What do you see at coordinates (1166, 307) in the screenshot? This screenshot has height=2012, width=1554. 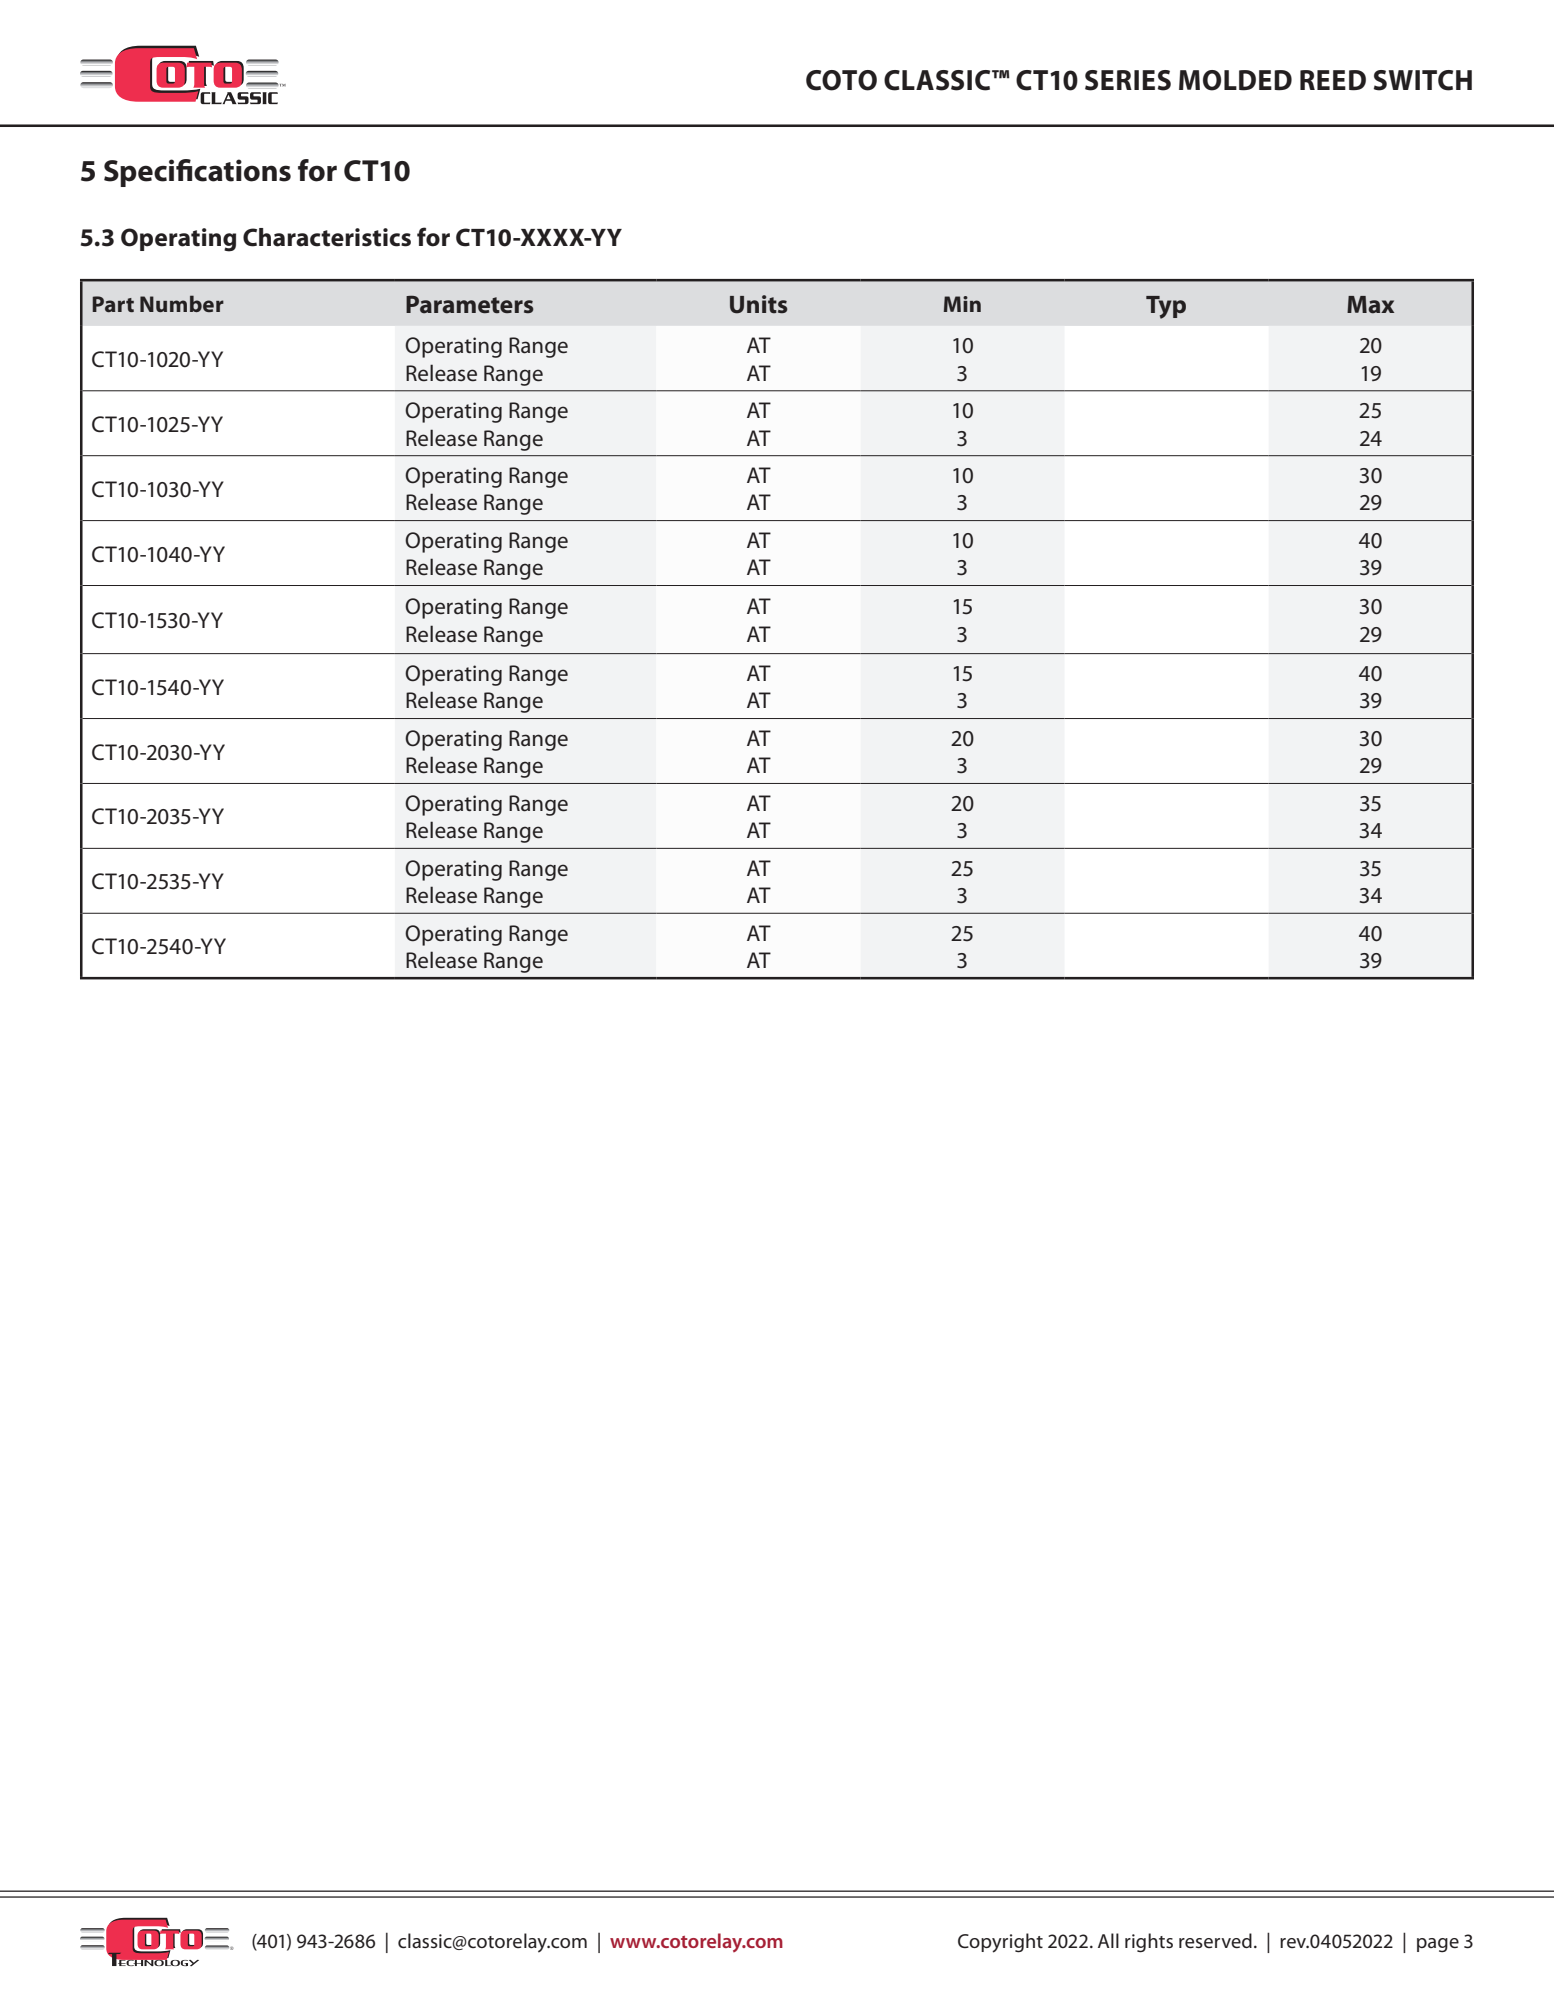 I see `Typ` at bounding box center [1166, 307].
